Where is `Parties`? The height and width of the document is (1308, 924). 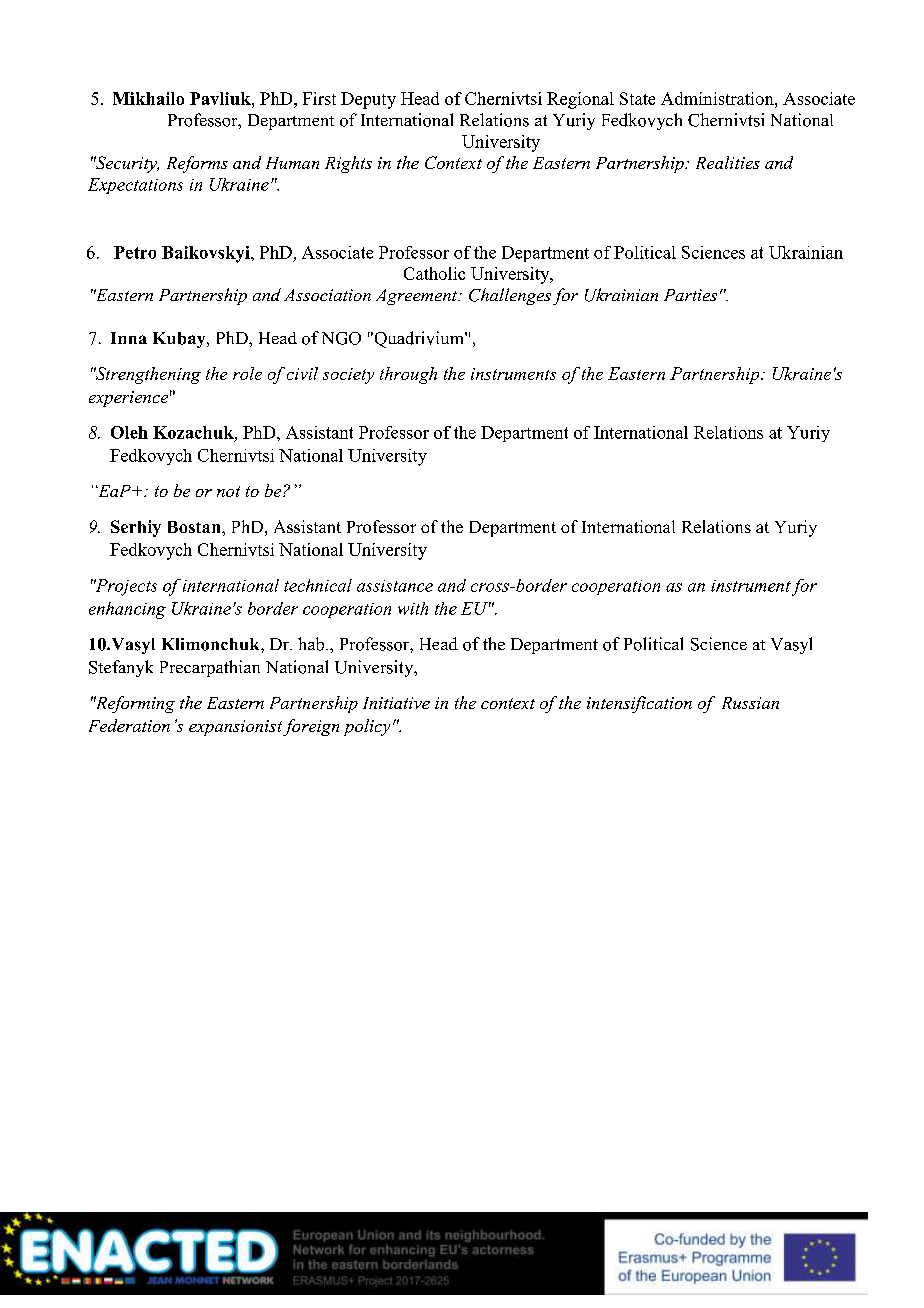 Parties is located at coordinates (690, 295).
